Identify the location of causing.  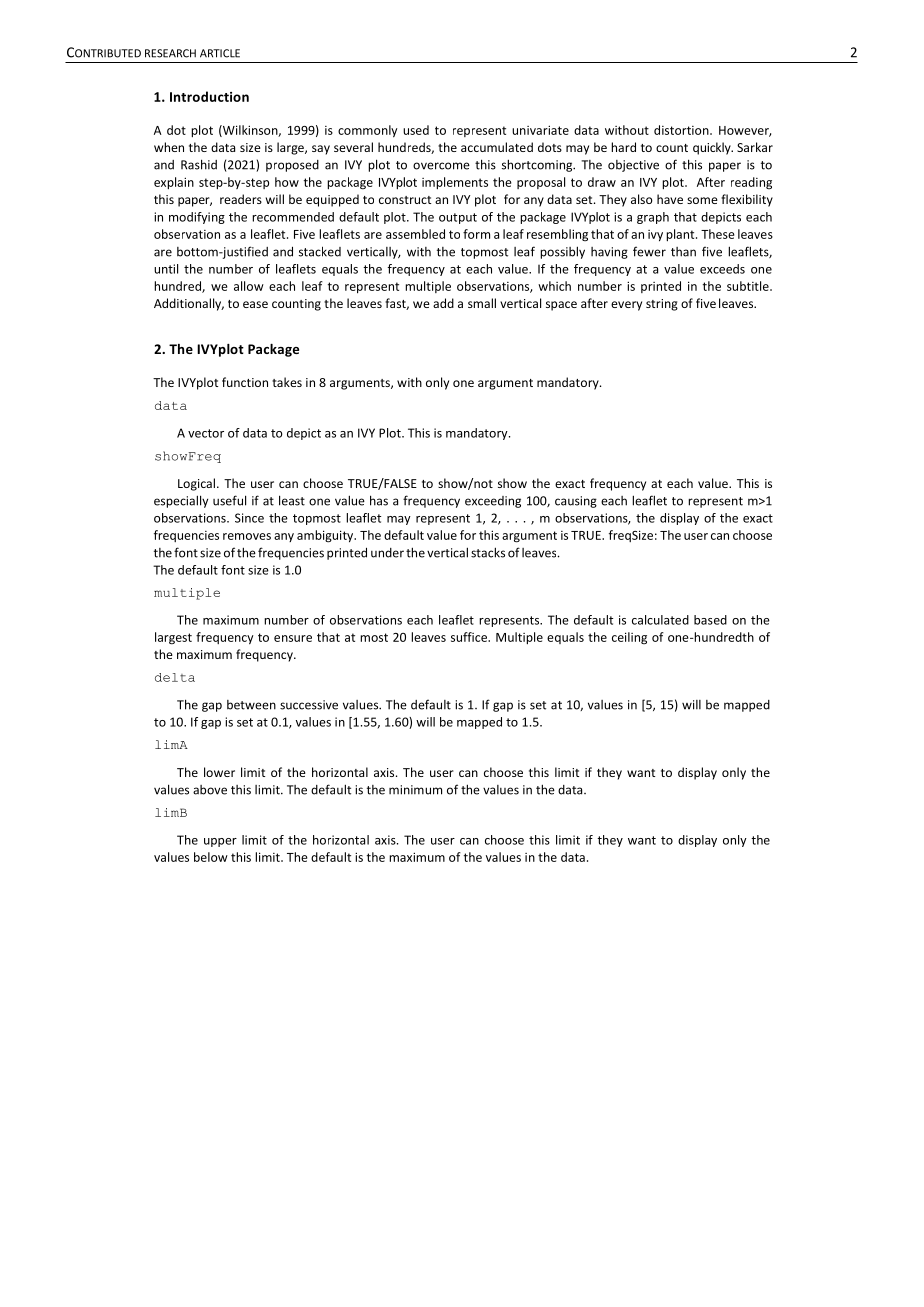
(576, 502).
